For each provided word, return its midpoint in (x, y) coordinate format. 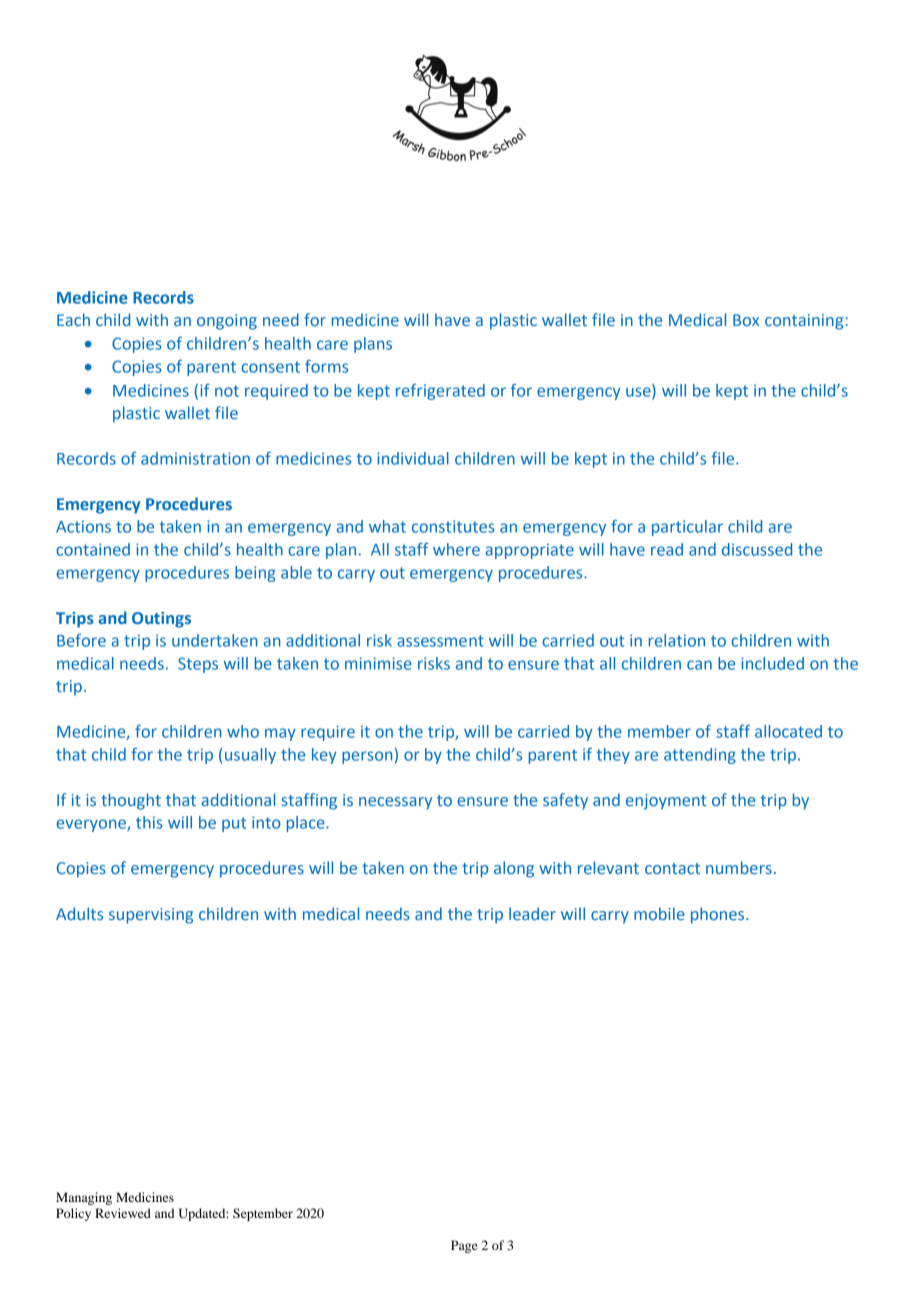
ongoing (227, 322)
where (456, 549)
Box (746, 320)
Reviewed (123, 1213)
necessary (395, 803)
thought (131, 801)
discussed (757, 549)
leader (532, 913)
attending (700, 756)
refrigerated (440, 392)
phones (719, 915)
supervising (151, 916)
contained (93, 549)
